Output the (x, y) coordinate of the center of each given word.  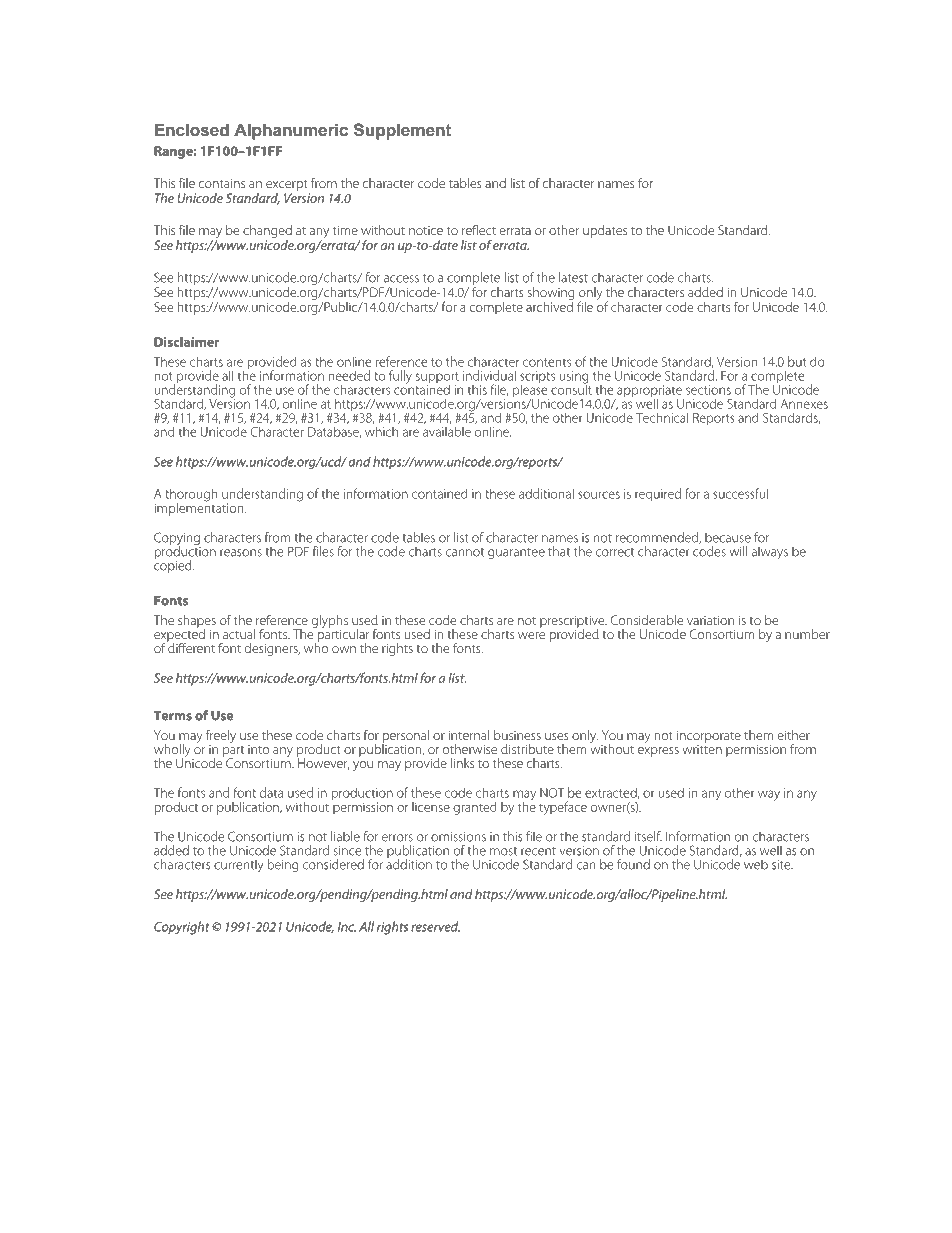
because (728, 537)
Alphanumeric (291, 131)
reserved (435, 926)
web (756, 864)
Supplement (402, 131)
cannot (465, 552)
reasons (241, 553)
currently (239, 865)
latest (573, 277)
